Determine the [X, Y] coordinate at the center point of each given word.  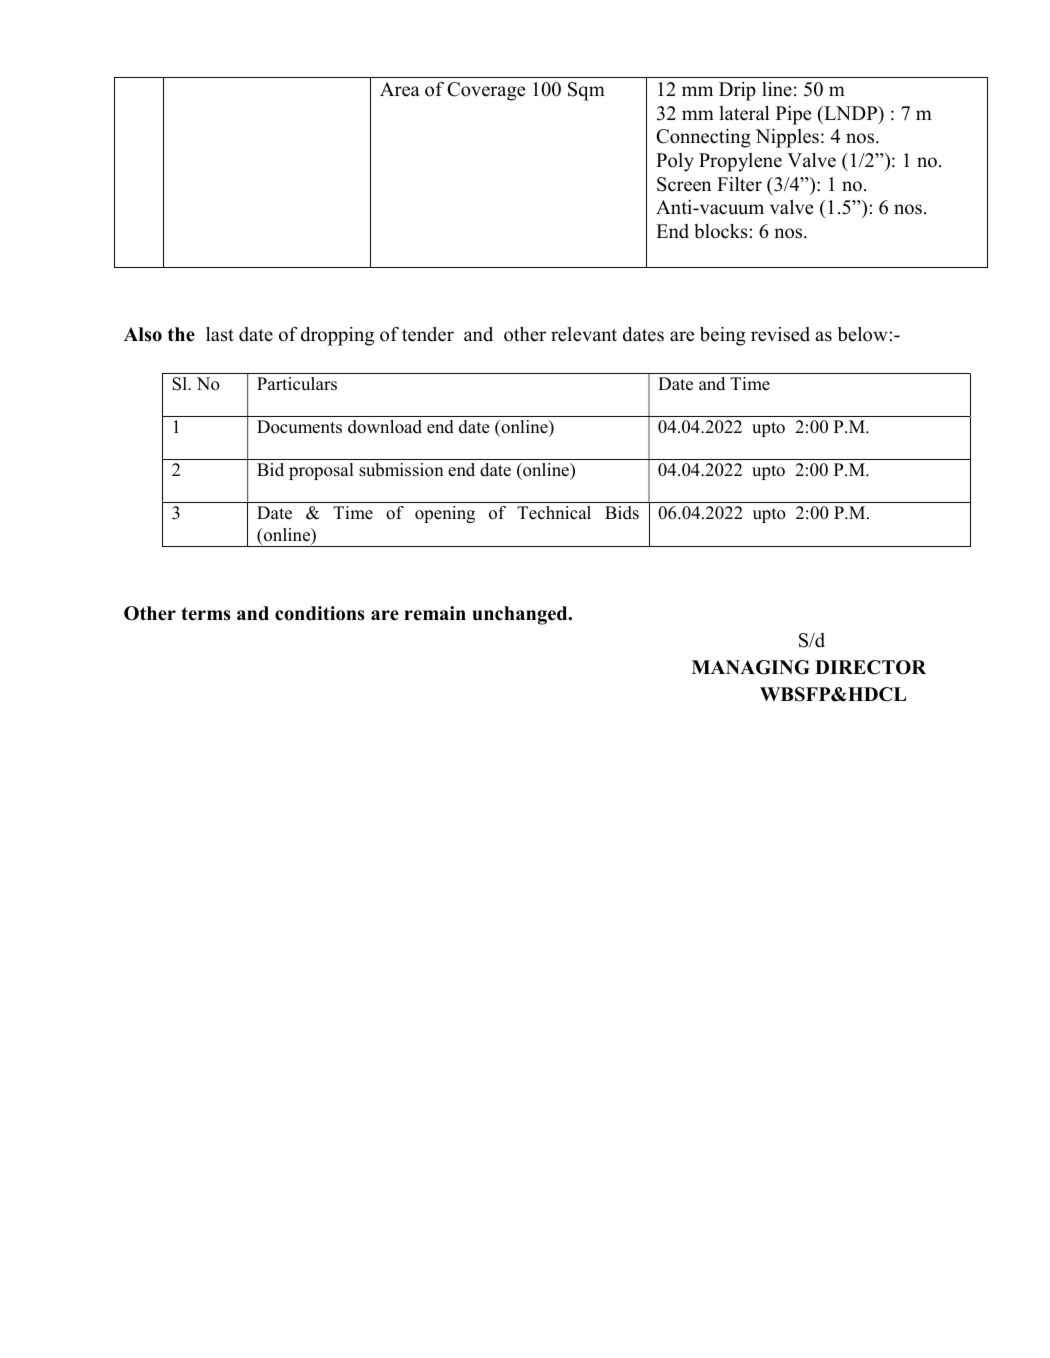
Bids [622, 513]
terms [206, 614]
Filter [739, 184]
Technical [554, 513]
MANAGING [751, 667]
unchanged [521, 615]
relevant [584, 334]
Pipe [793, 115]
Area [400, 89]
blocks [721, 231]
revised [780, 334]
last [220, 334]
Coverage [486, 91]
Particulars [297, 384]
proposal [321, 471]
